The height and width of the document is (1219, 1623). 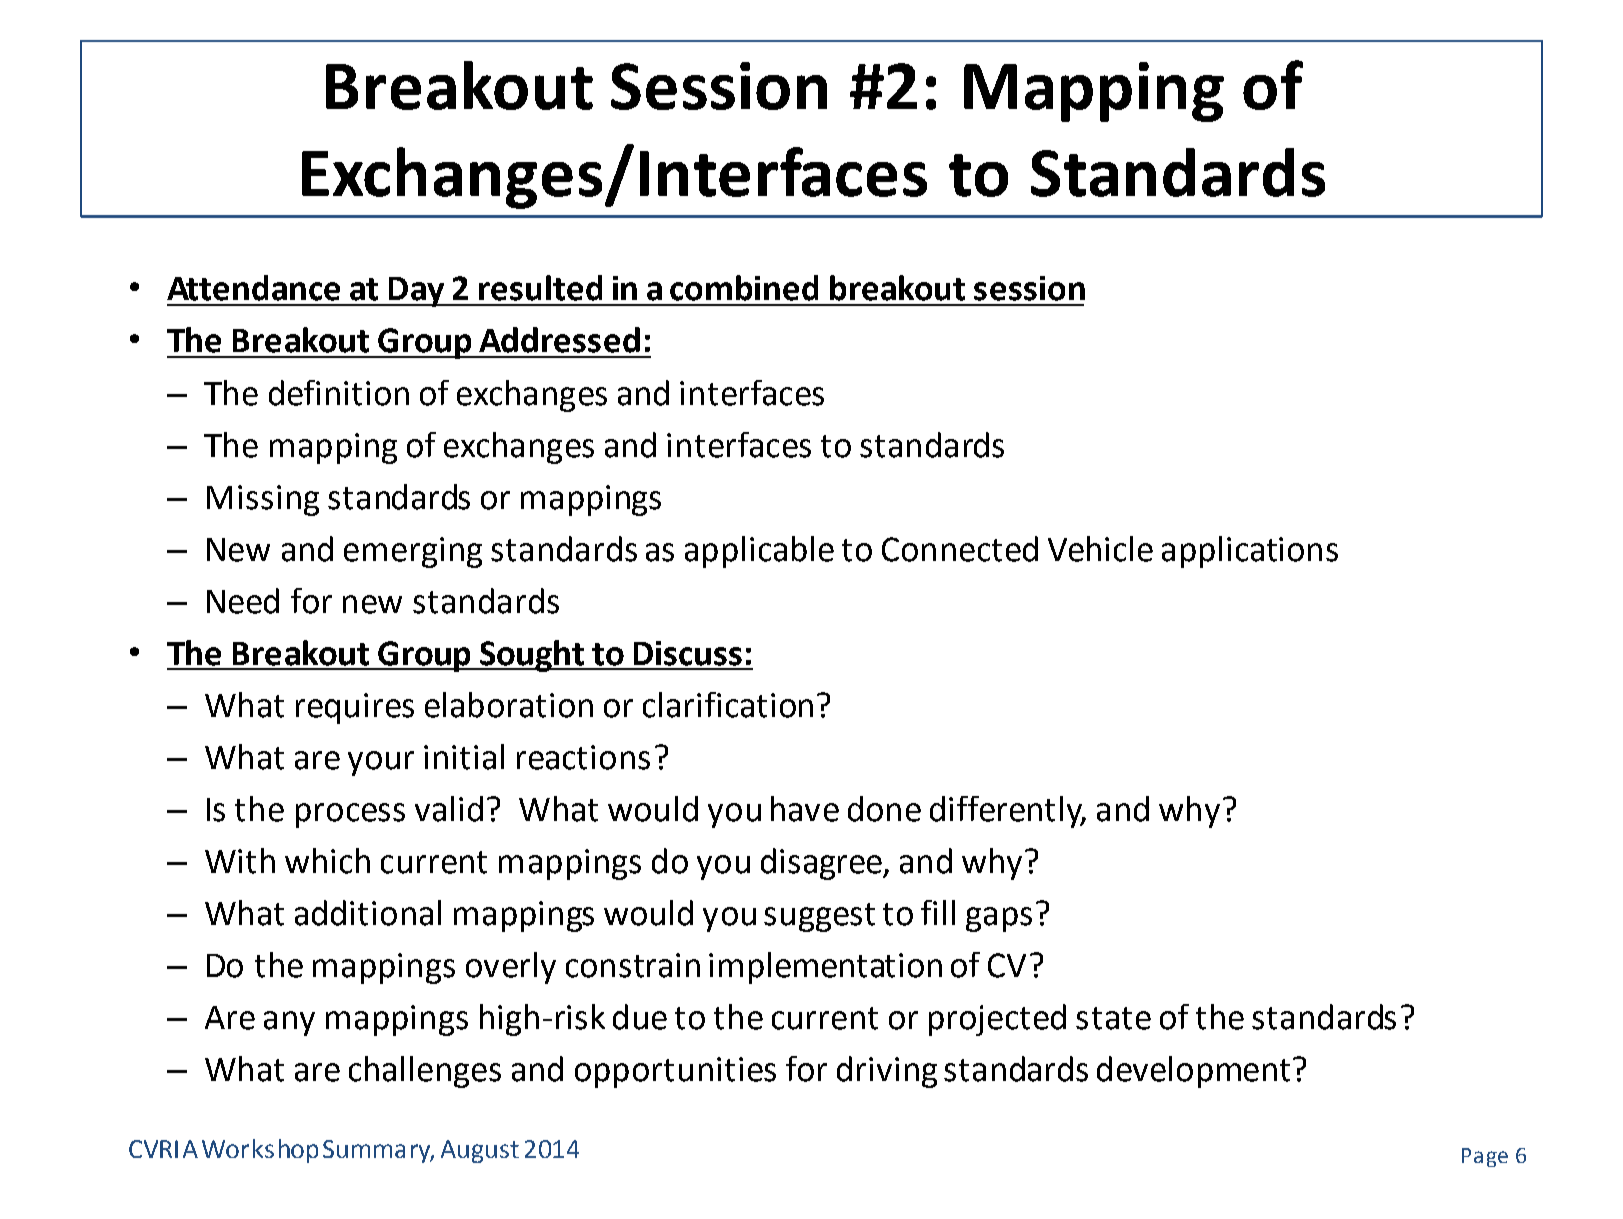 I want to click on differently, so click(x=1007, y=812).
